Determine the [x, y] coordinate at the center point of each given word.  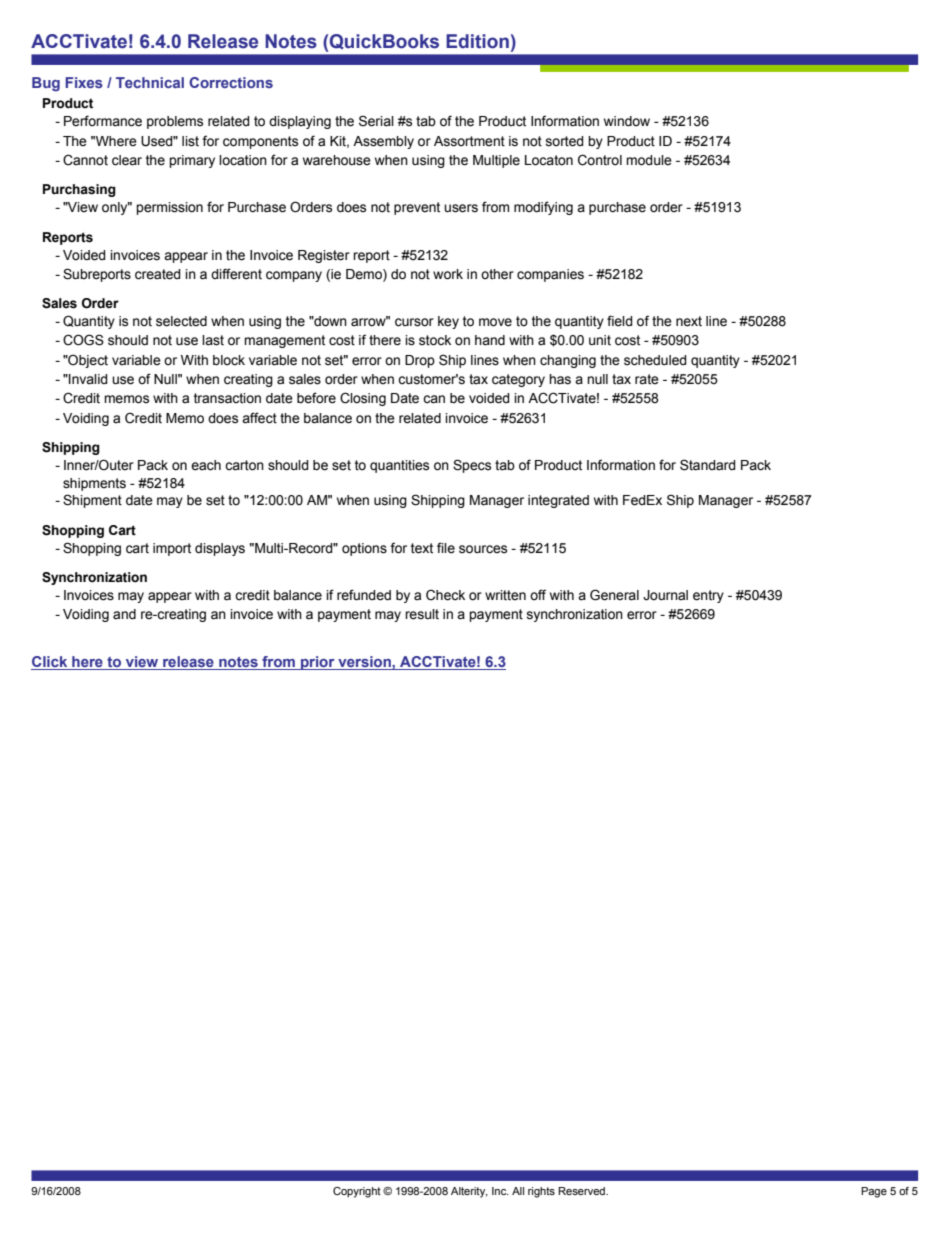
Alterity [469, 1192]
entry [708, 596]
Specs [472, 466]
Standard [708, 465]
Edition [477, 41]
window [627, 121]
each [206, 465]
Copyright [357, 1192]
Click [50, 663]
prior [318, 663]
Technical [150, 82]
